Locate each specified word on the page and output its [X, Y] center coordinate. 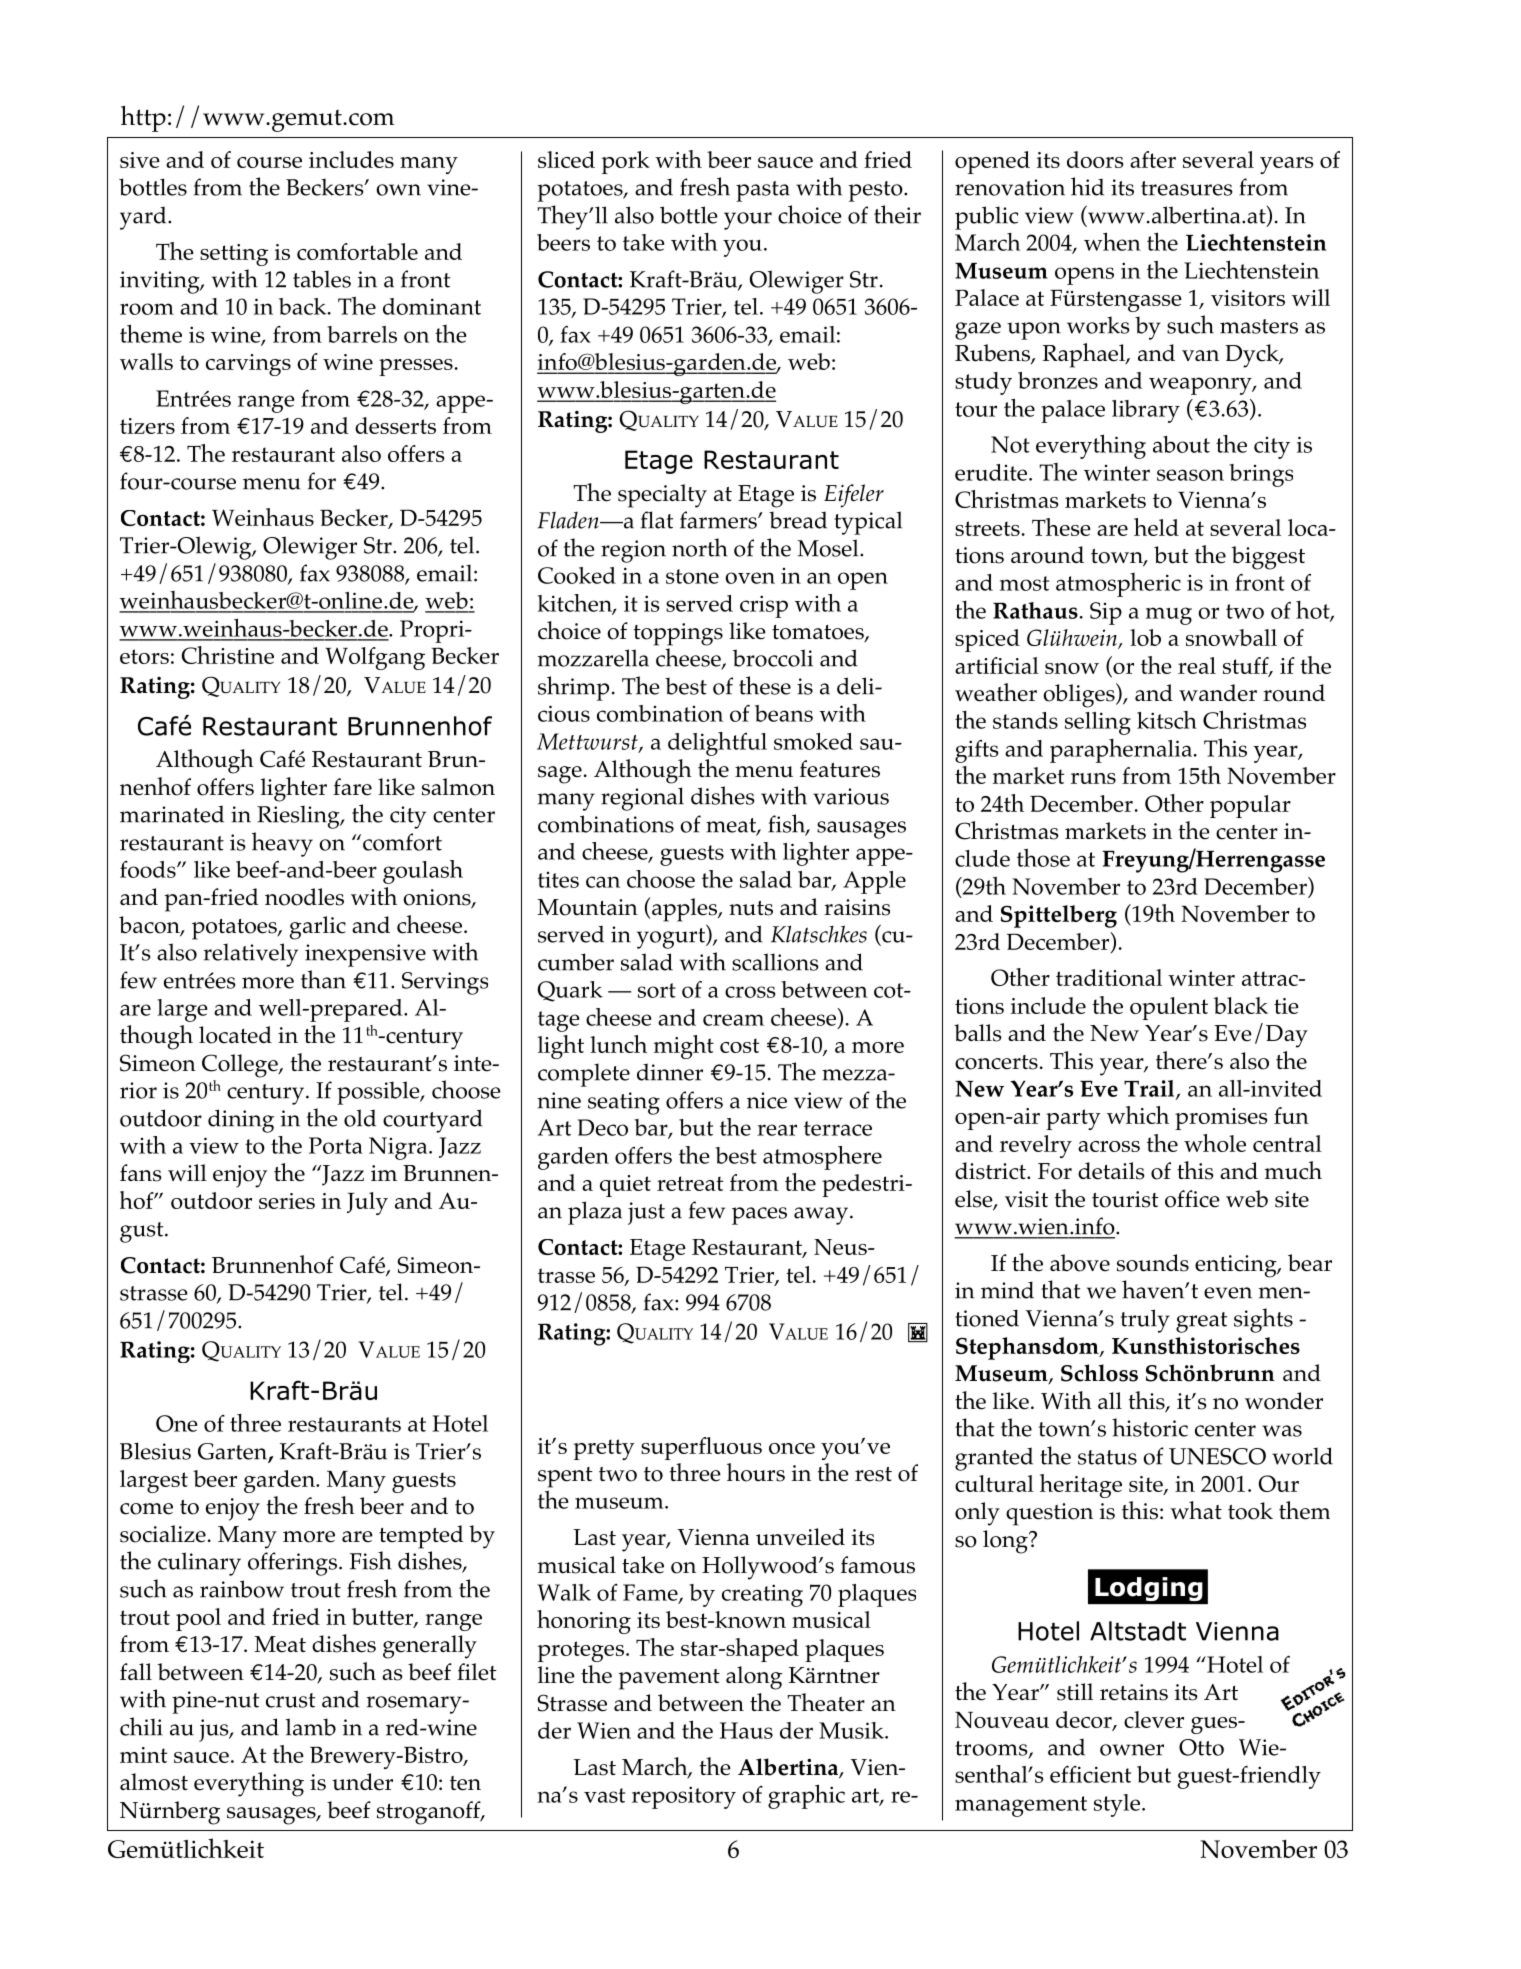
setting [234, 255]
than [323, 979]
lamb [311, 1727]
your [748, 221]
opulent [1169, 1008]
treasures [1187, 188]
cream [733, 1020]
